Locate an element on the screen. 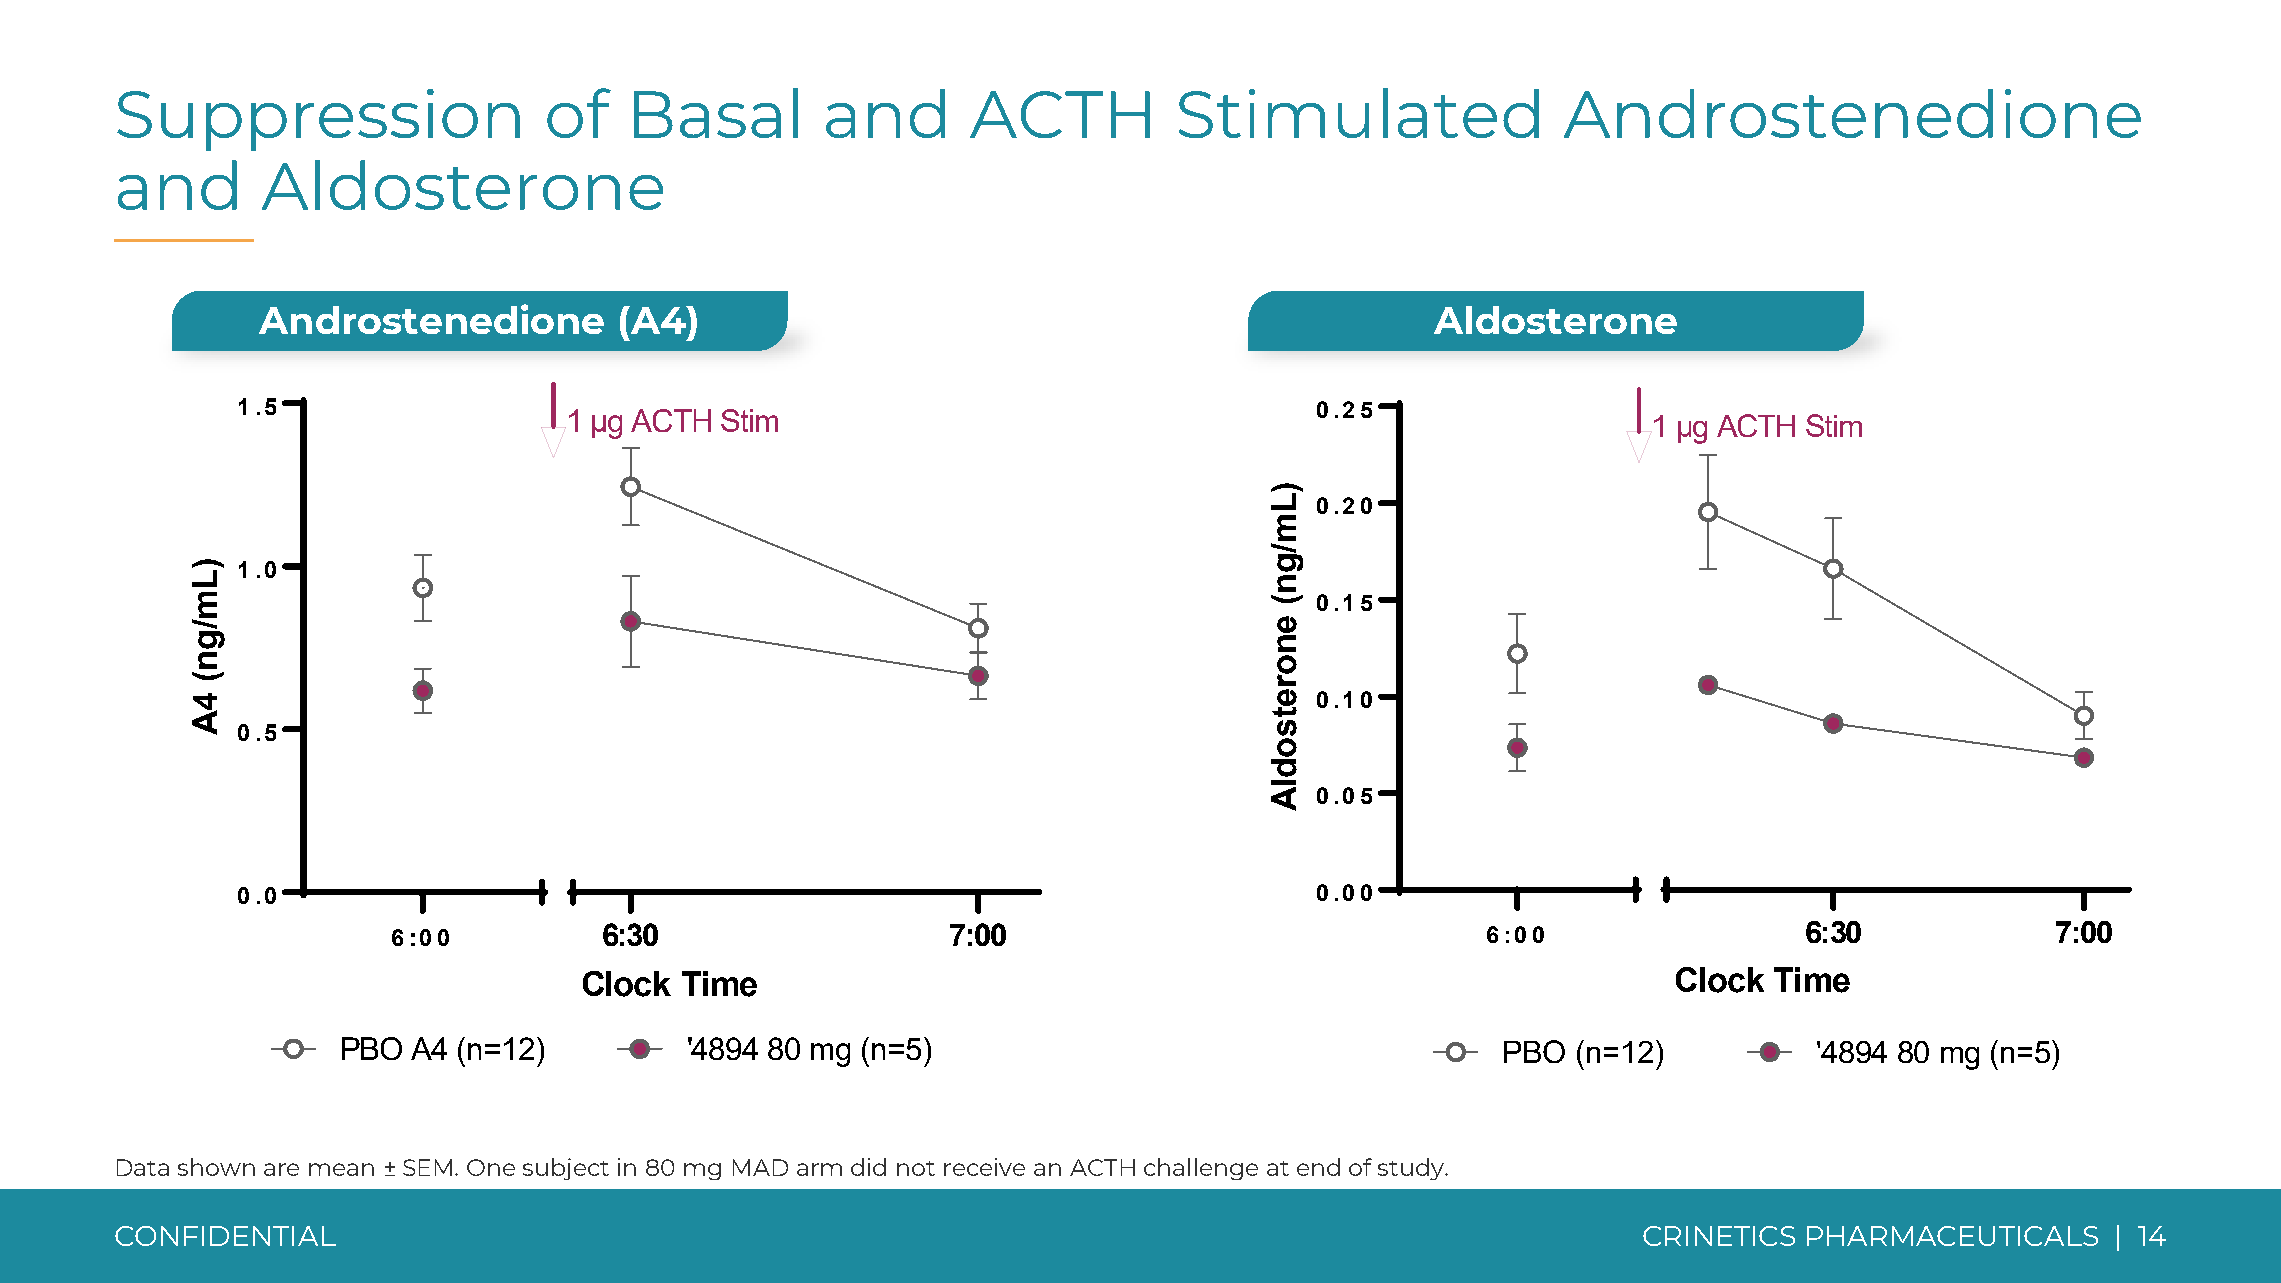  challenge is located at coordinates (1201, 1169).
